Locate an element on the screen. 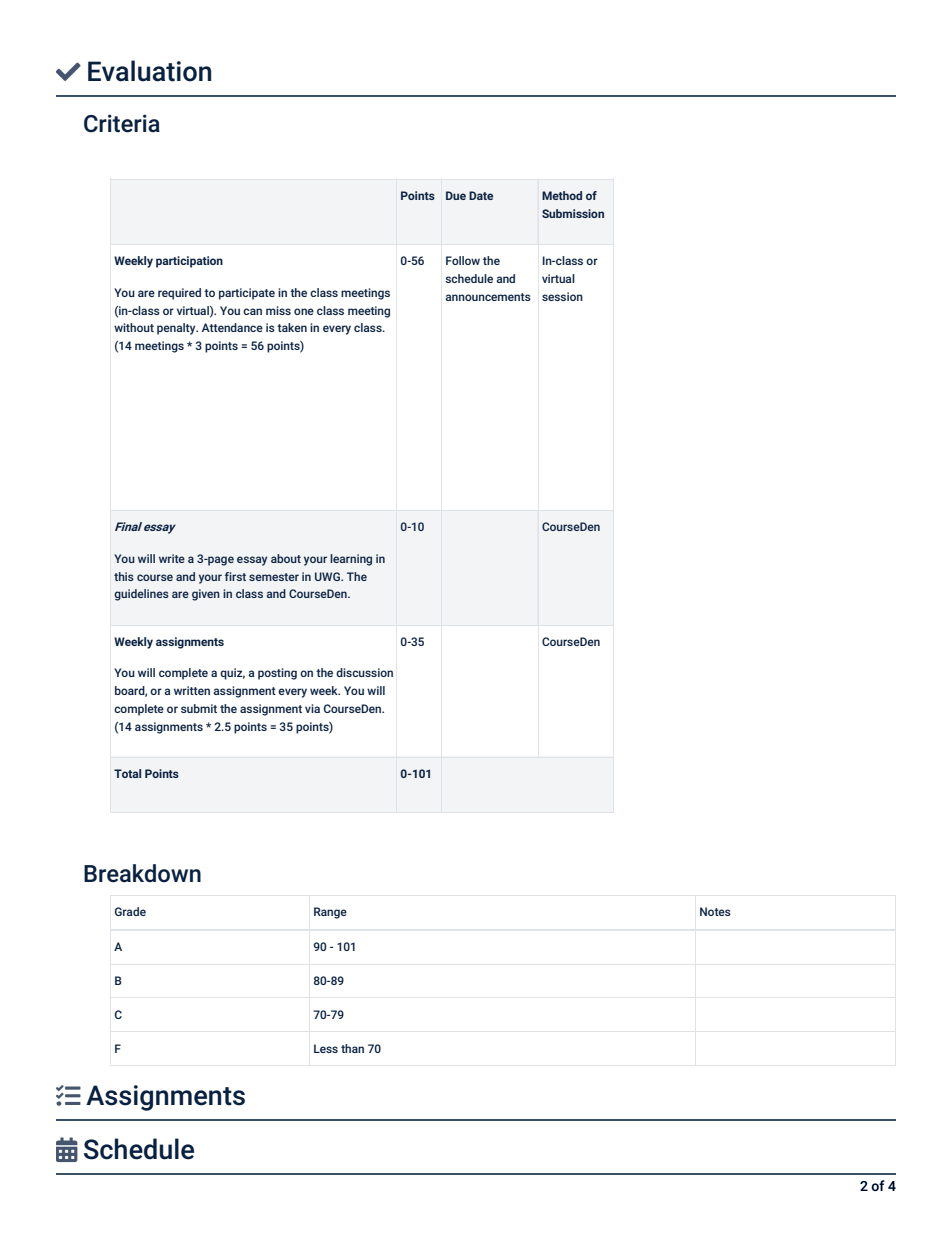 The width and height of the screenshot is (952, 1233). Method is located at coordinates (562, 195).
